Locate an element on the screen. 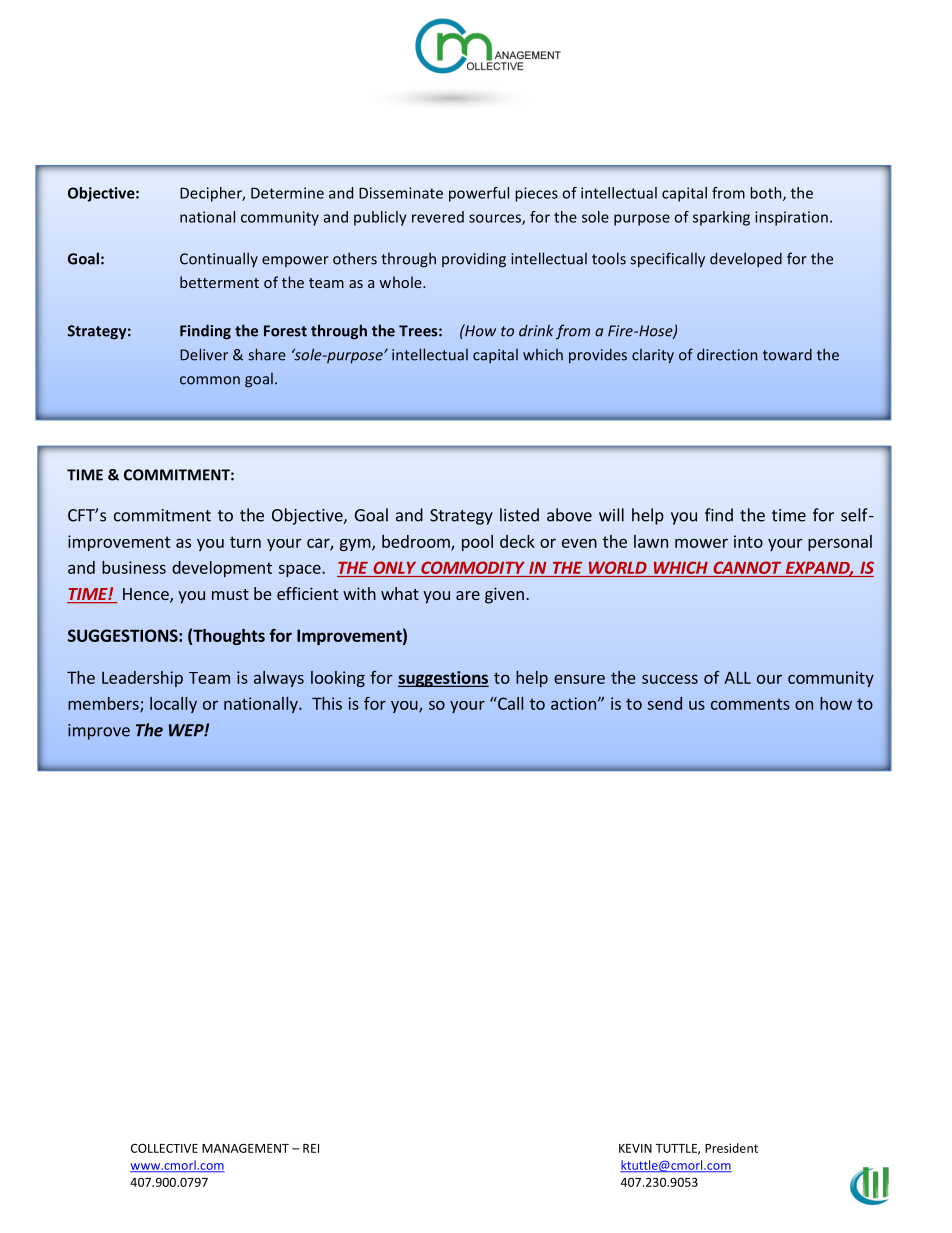 This screenshot has height=1233, width=952. action is located at coordinates (573, 703).
